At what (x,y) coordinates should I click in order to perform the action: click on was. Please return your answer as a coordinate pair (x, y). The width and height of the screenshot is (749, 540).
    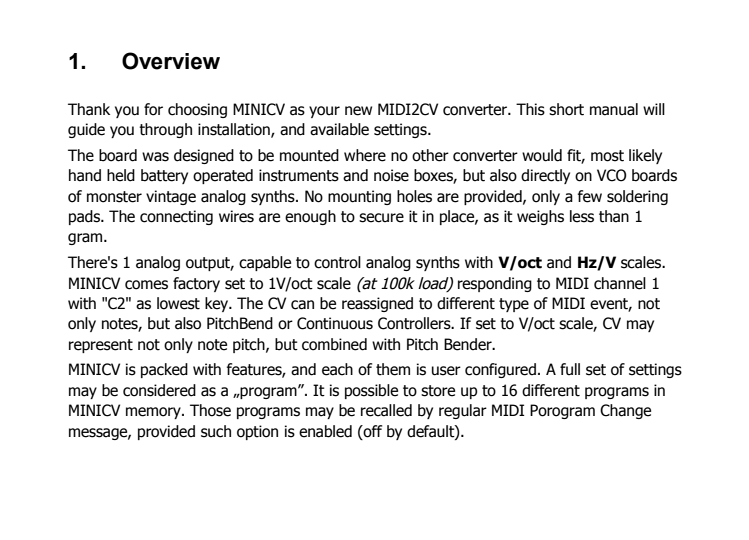
    Looking at the image, I should click on (155, 157).
